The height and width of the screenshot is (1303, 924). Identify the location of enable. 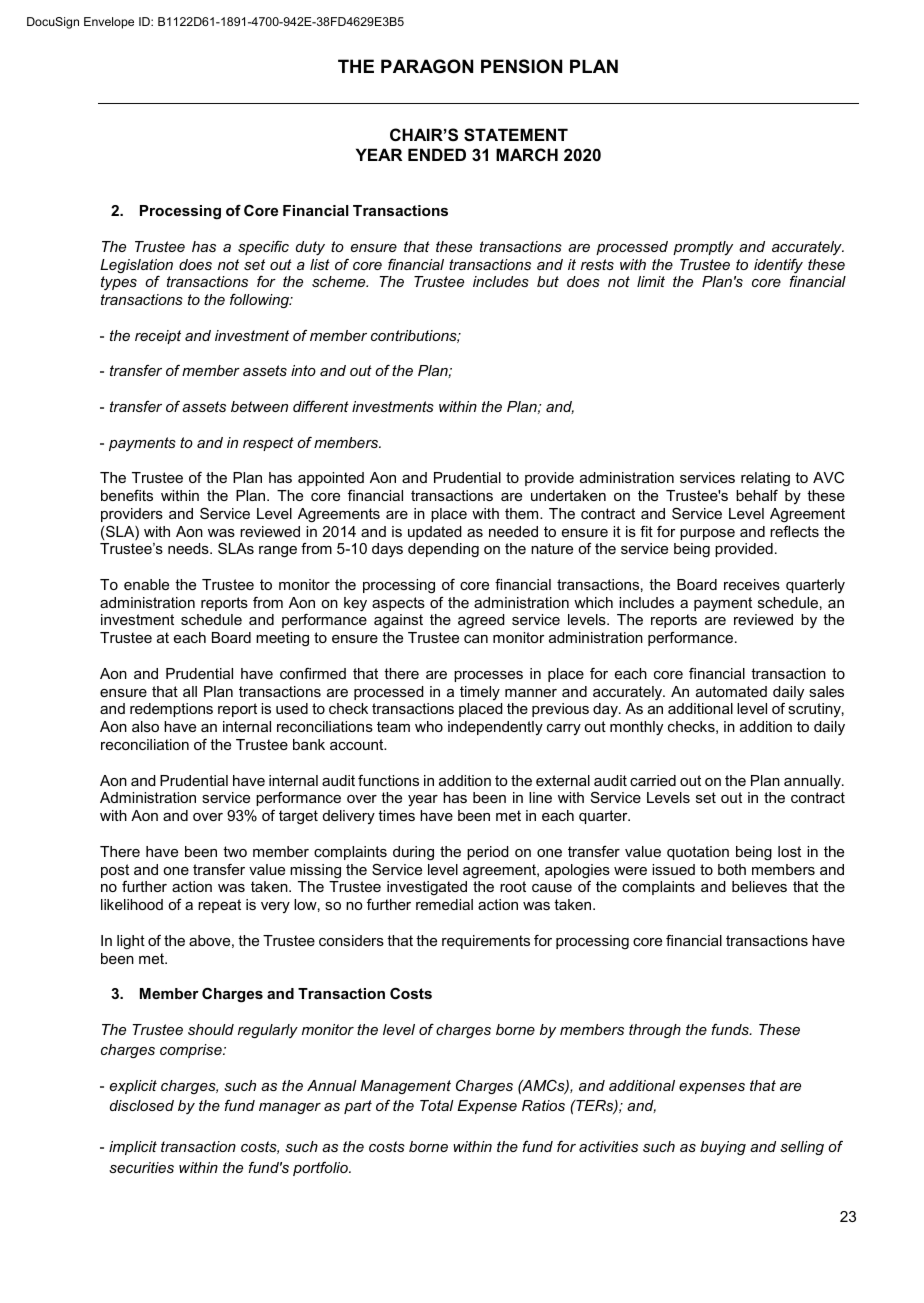
(146, 584).
